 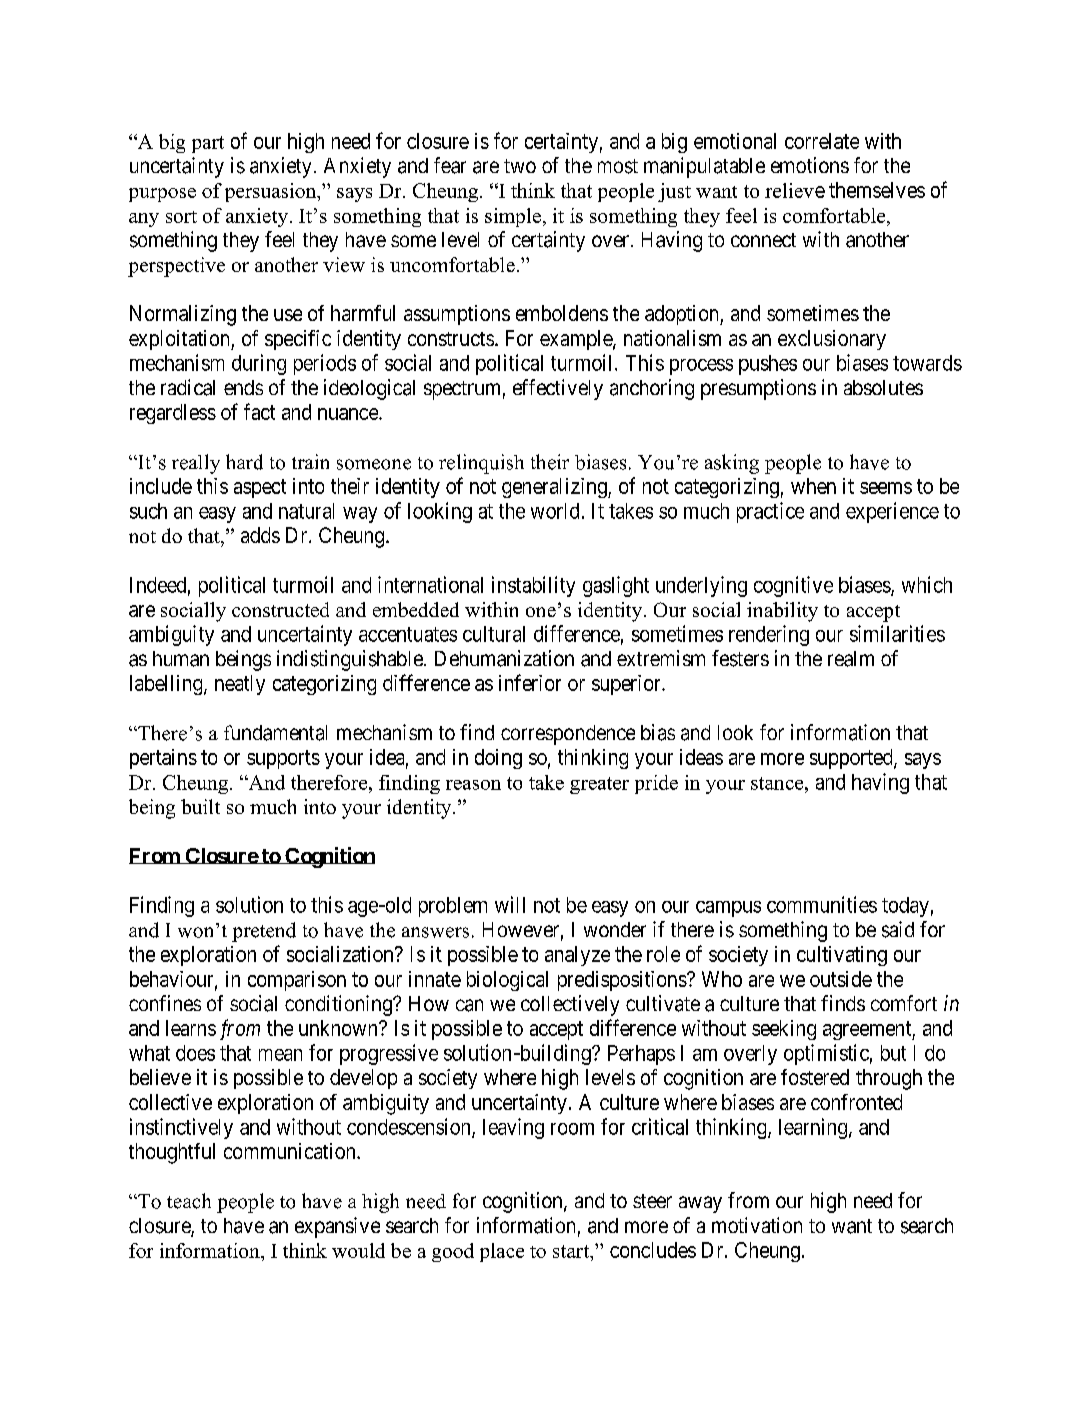 I want to click on persuasion, so click(x=272, y=192).
